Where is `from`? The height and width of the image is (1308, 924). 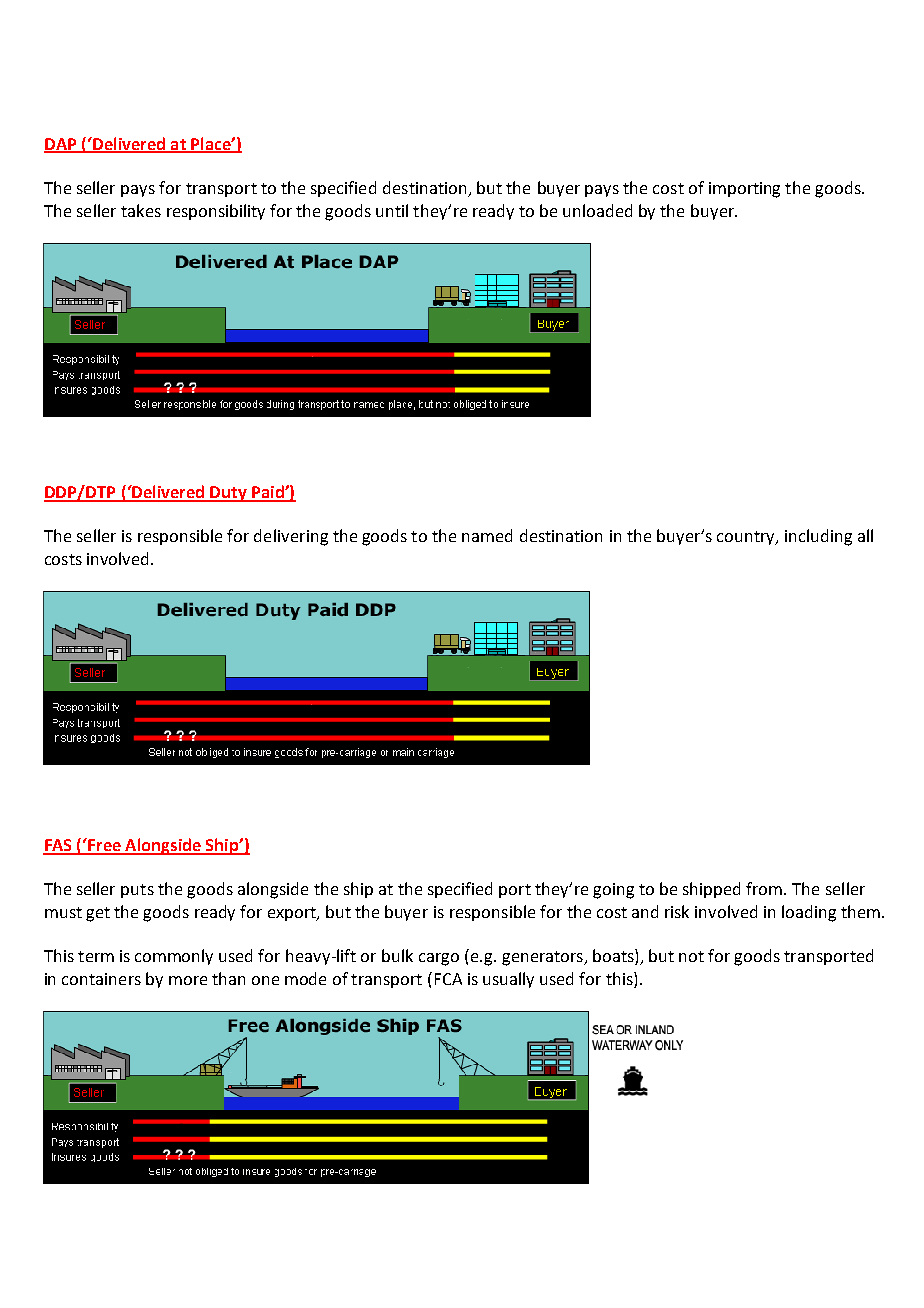
from is located at coordinates (765, 888).
